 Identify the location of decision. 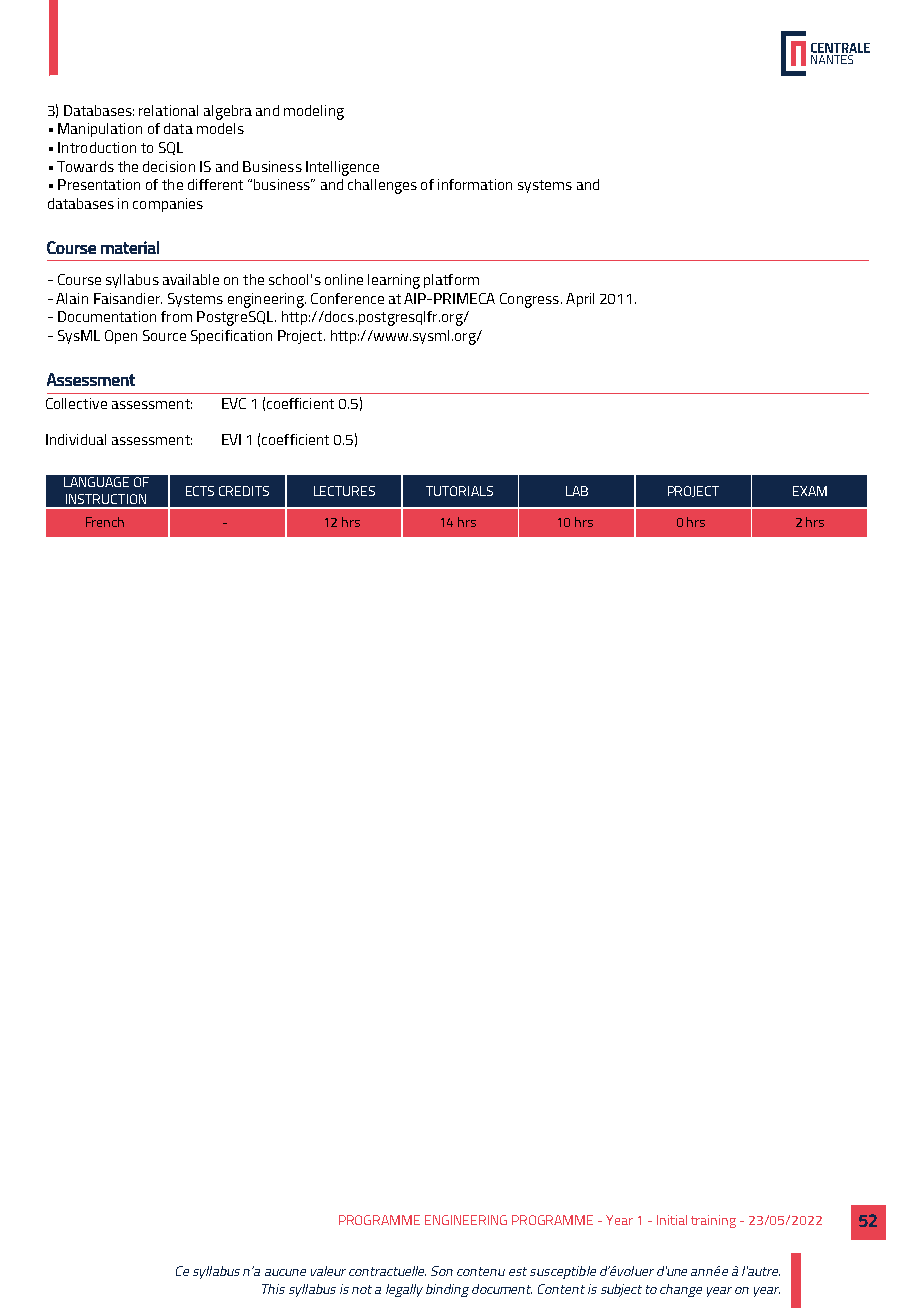
(169, 166).
